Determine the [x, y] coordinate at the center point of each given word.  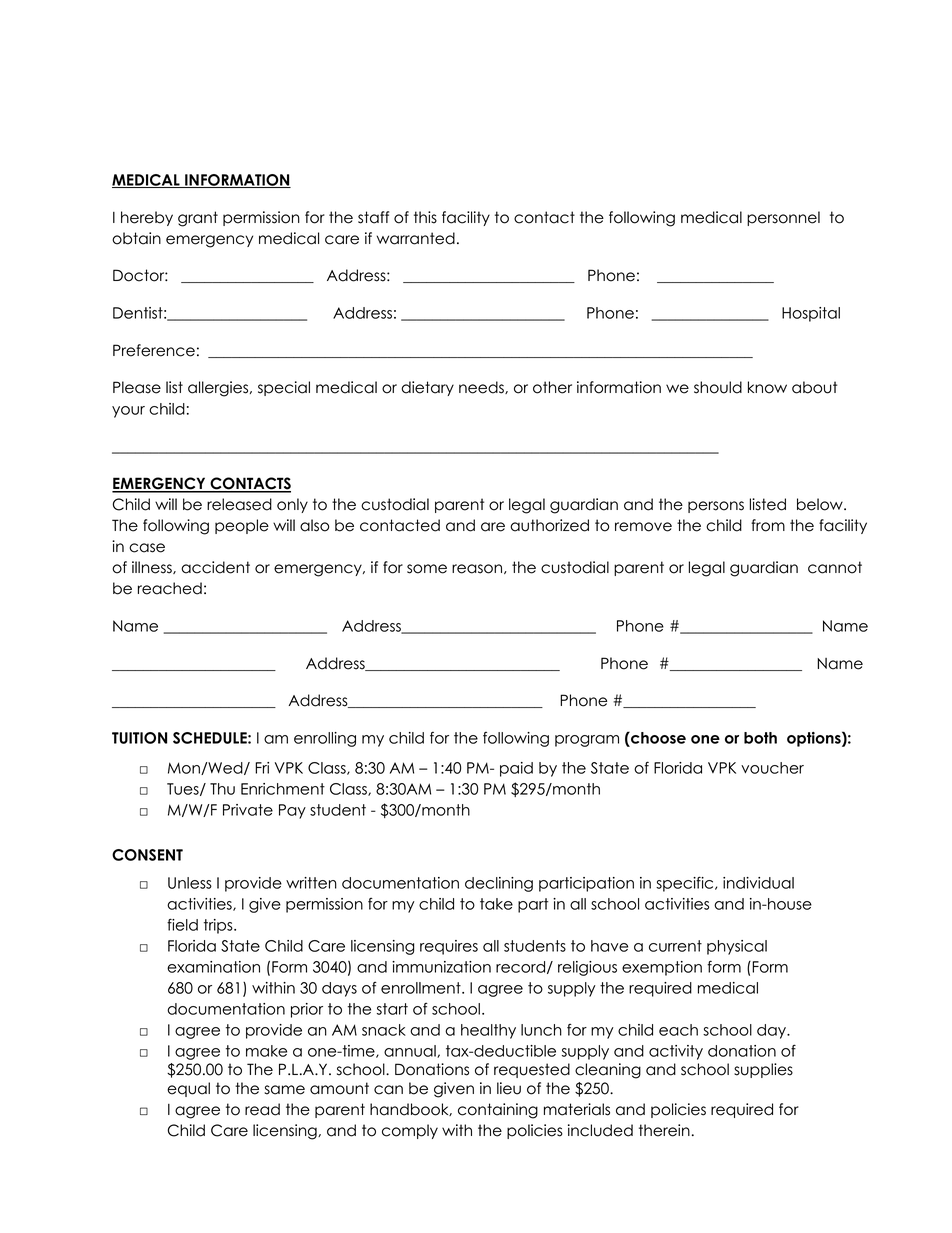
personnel [783, 218]
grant [198, 219]
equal [188, 1089]
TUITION [139, 738]
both [760, 738]
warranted [416, 238]
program [587, 741]
